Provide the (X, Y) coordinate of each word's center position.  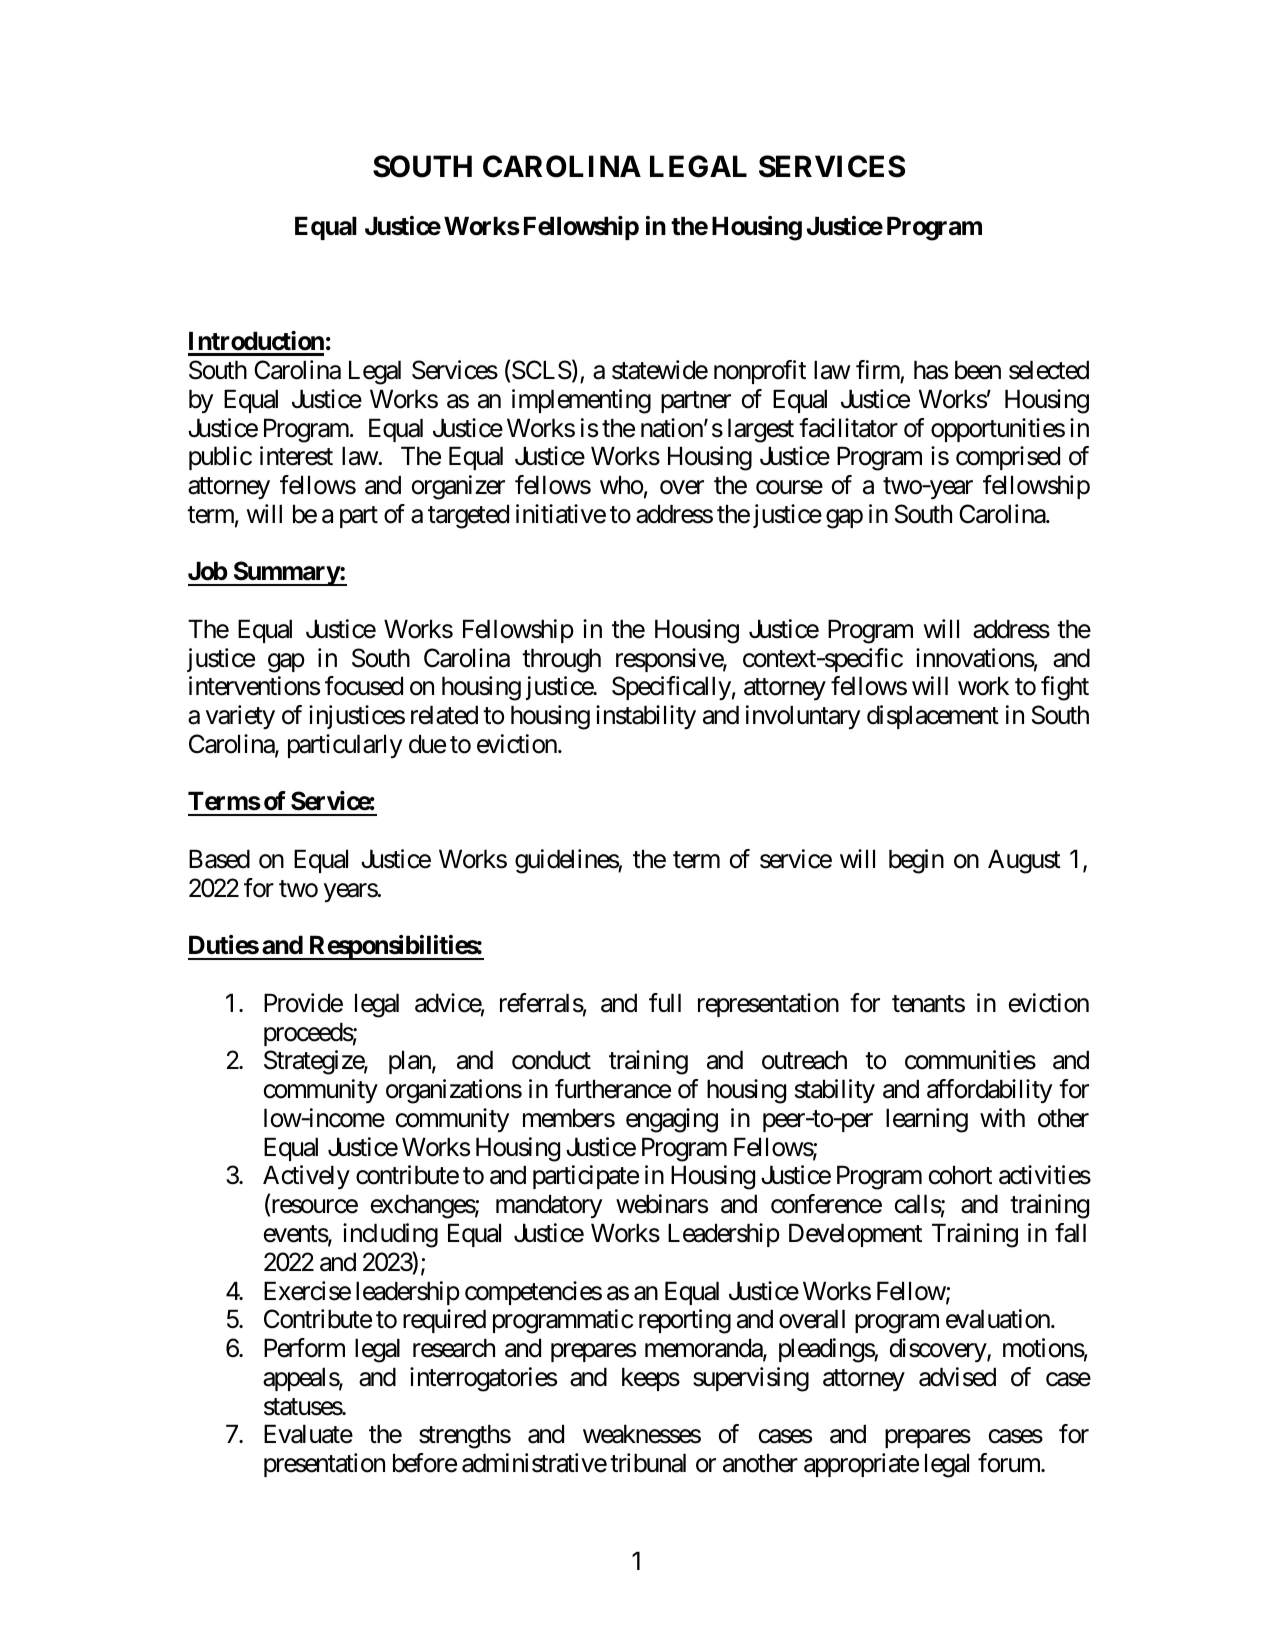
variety (240, 717)
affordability (989, 1091)
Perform (304, 1348)
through (561, 660)
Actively (306, 1177)
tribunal (648, 1463)
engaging (672, 1120)
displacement (933, 717)
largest (761, 430)
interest (296, 456)
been (978, 370)
